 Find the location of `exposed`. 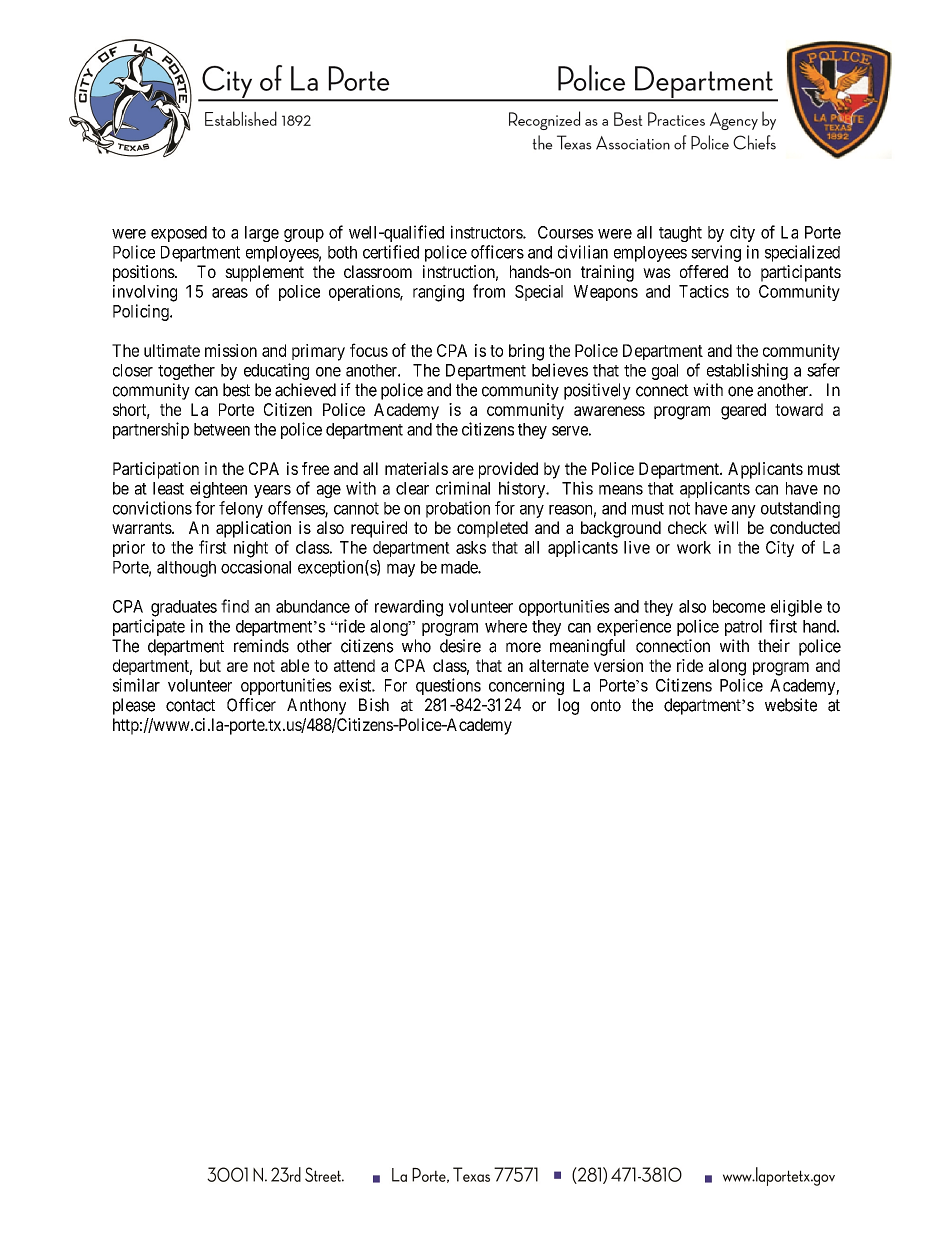

exposed is located at coordinates (179, 234).
